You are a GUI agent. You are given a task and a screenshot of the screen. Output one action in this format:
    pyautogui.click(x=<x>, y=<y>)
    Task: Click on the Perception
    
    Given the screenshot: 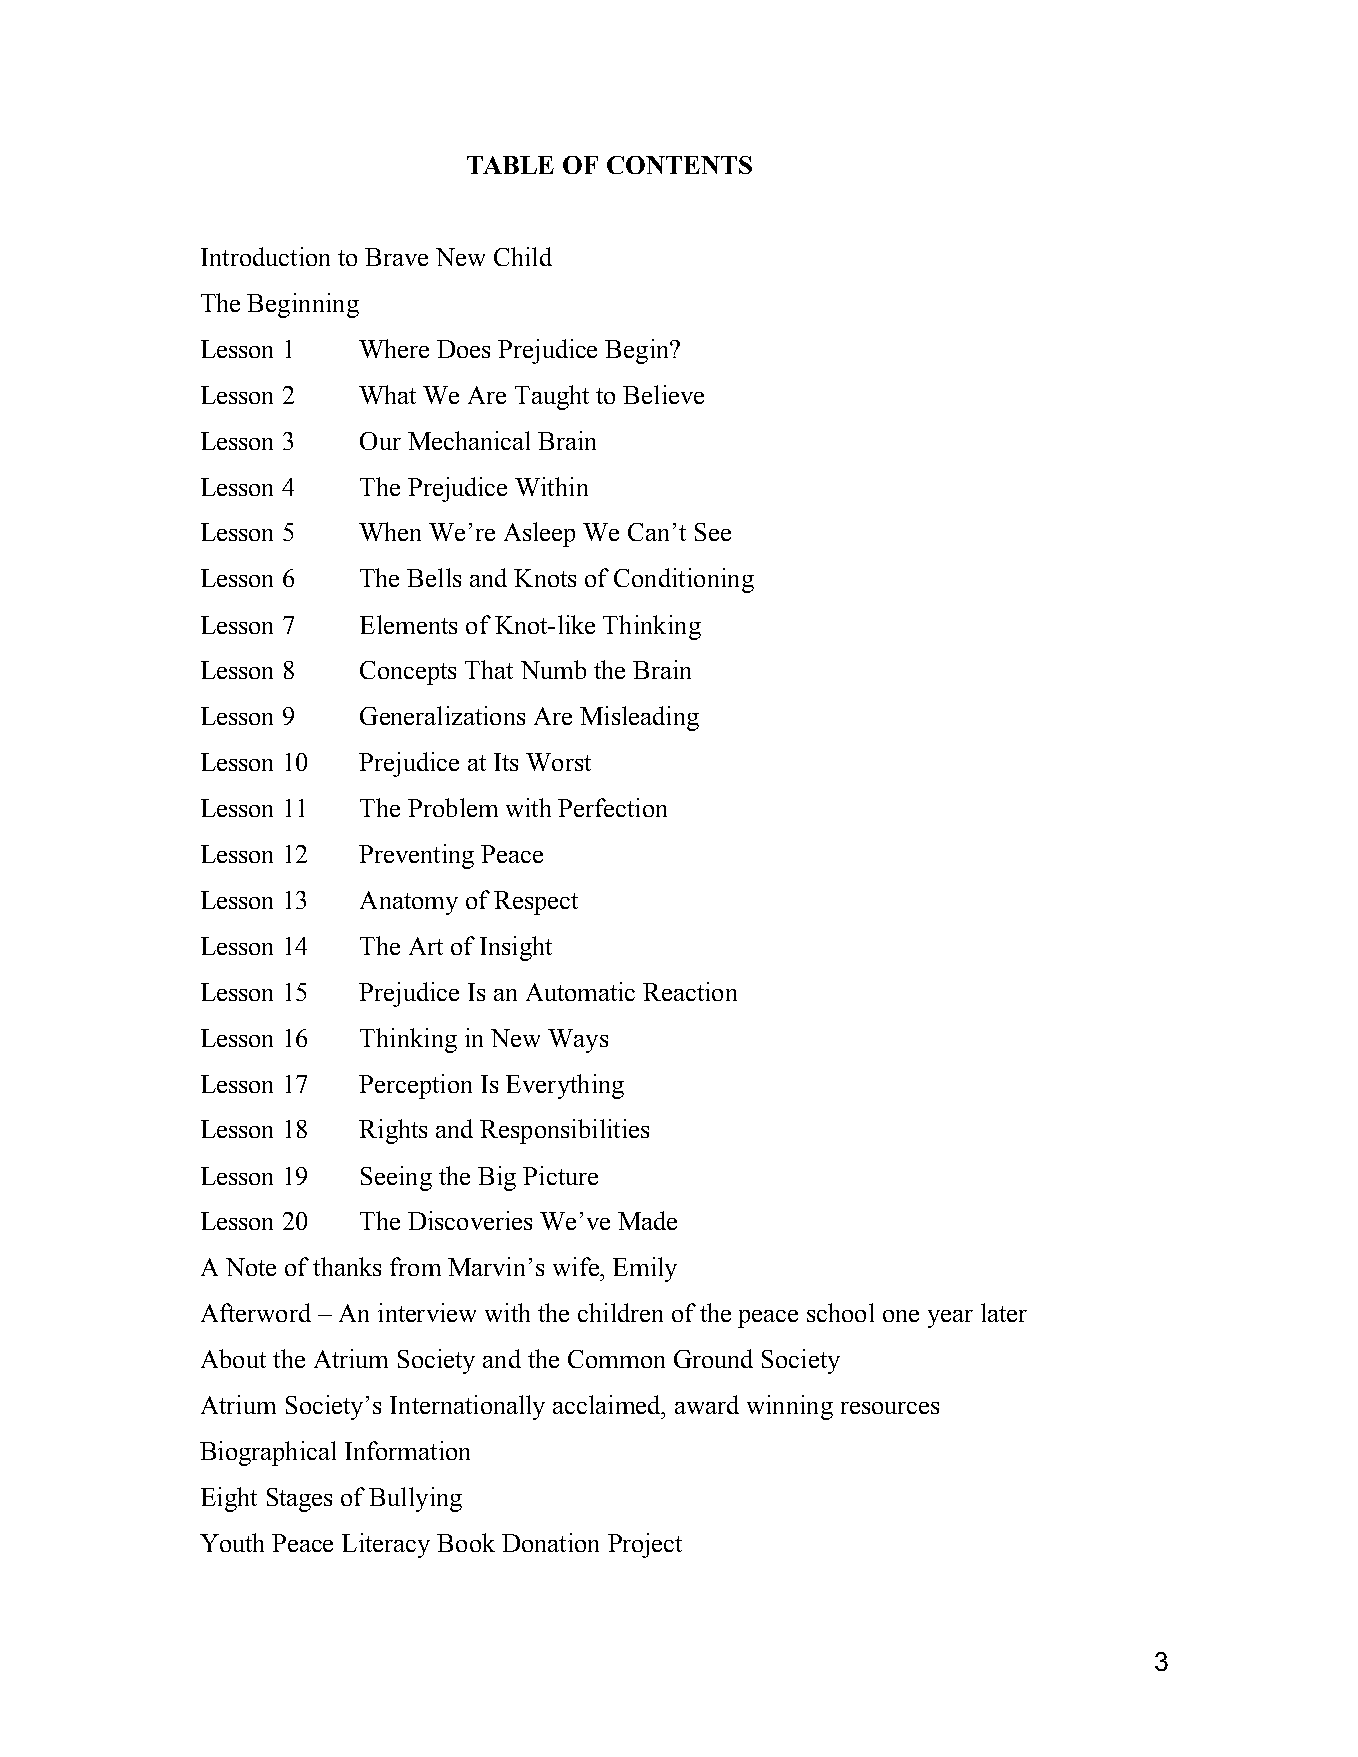 What is the action you would take?
    pyautogui.click(x=415, y=1086)
